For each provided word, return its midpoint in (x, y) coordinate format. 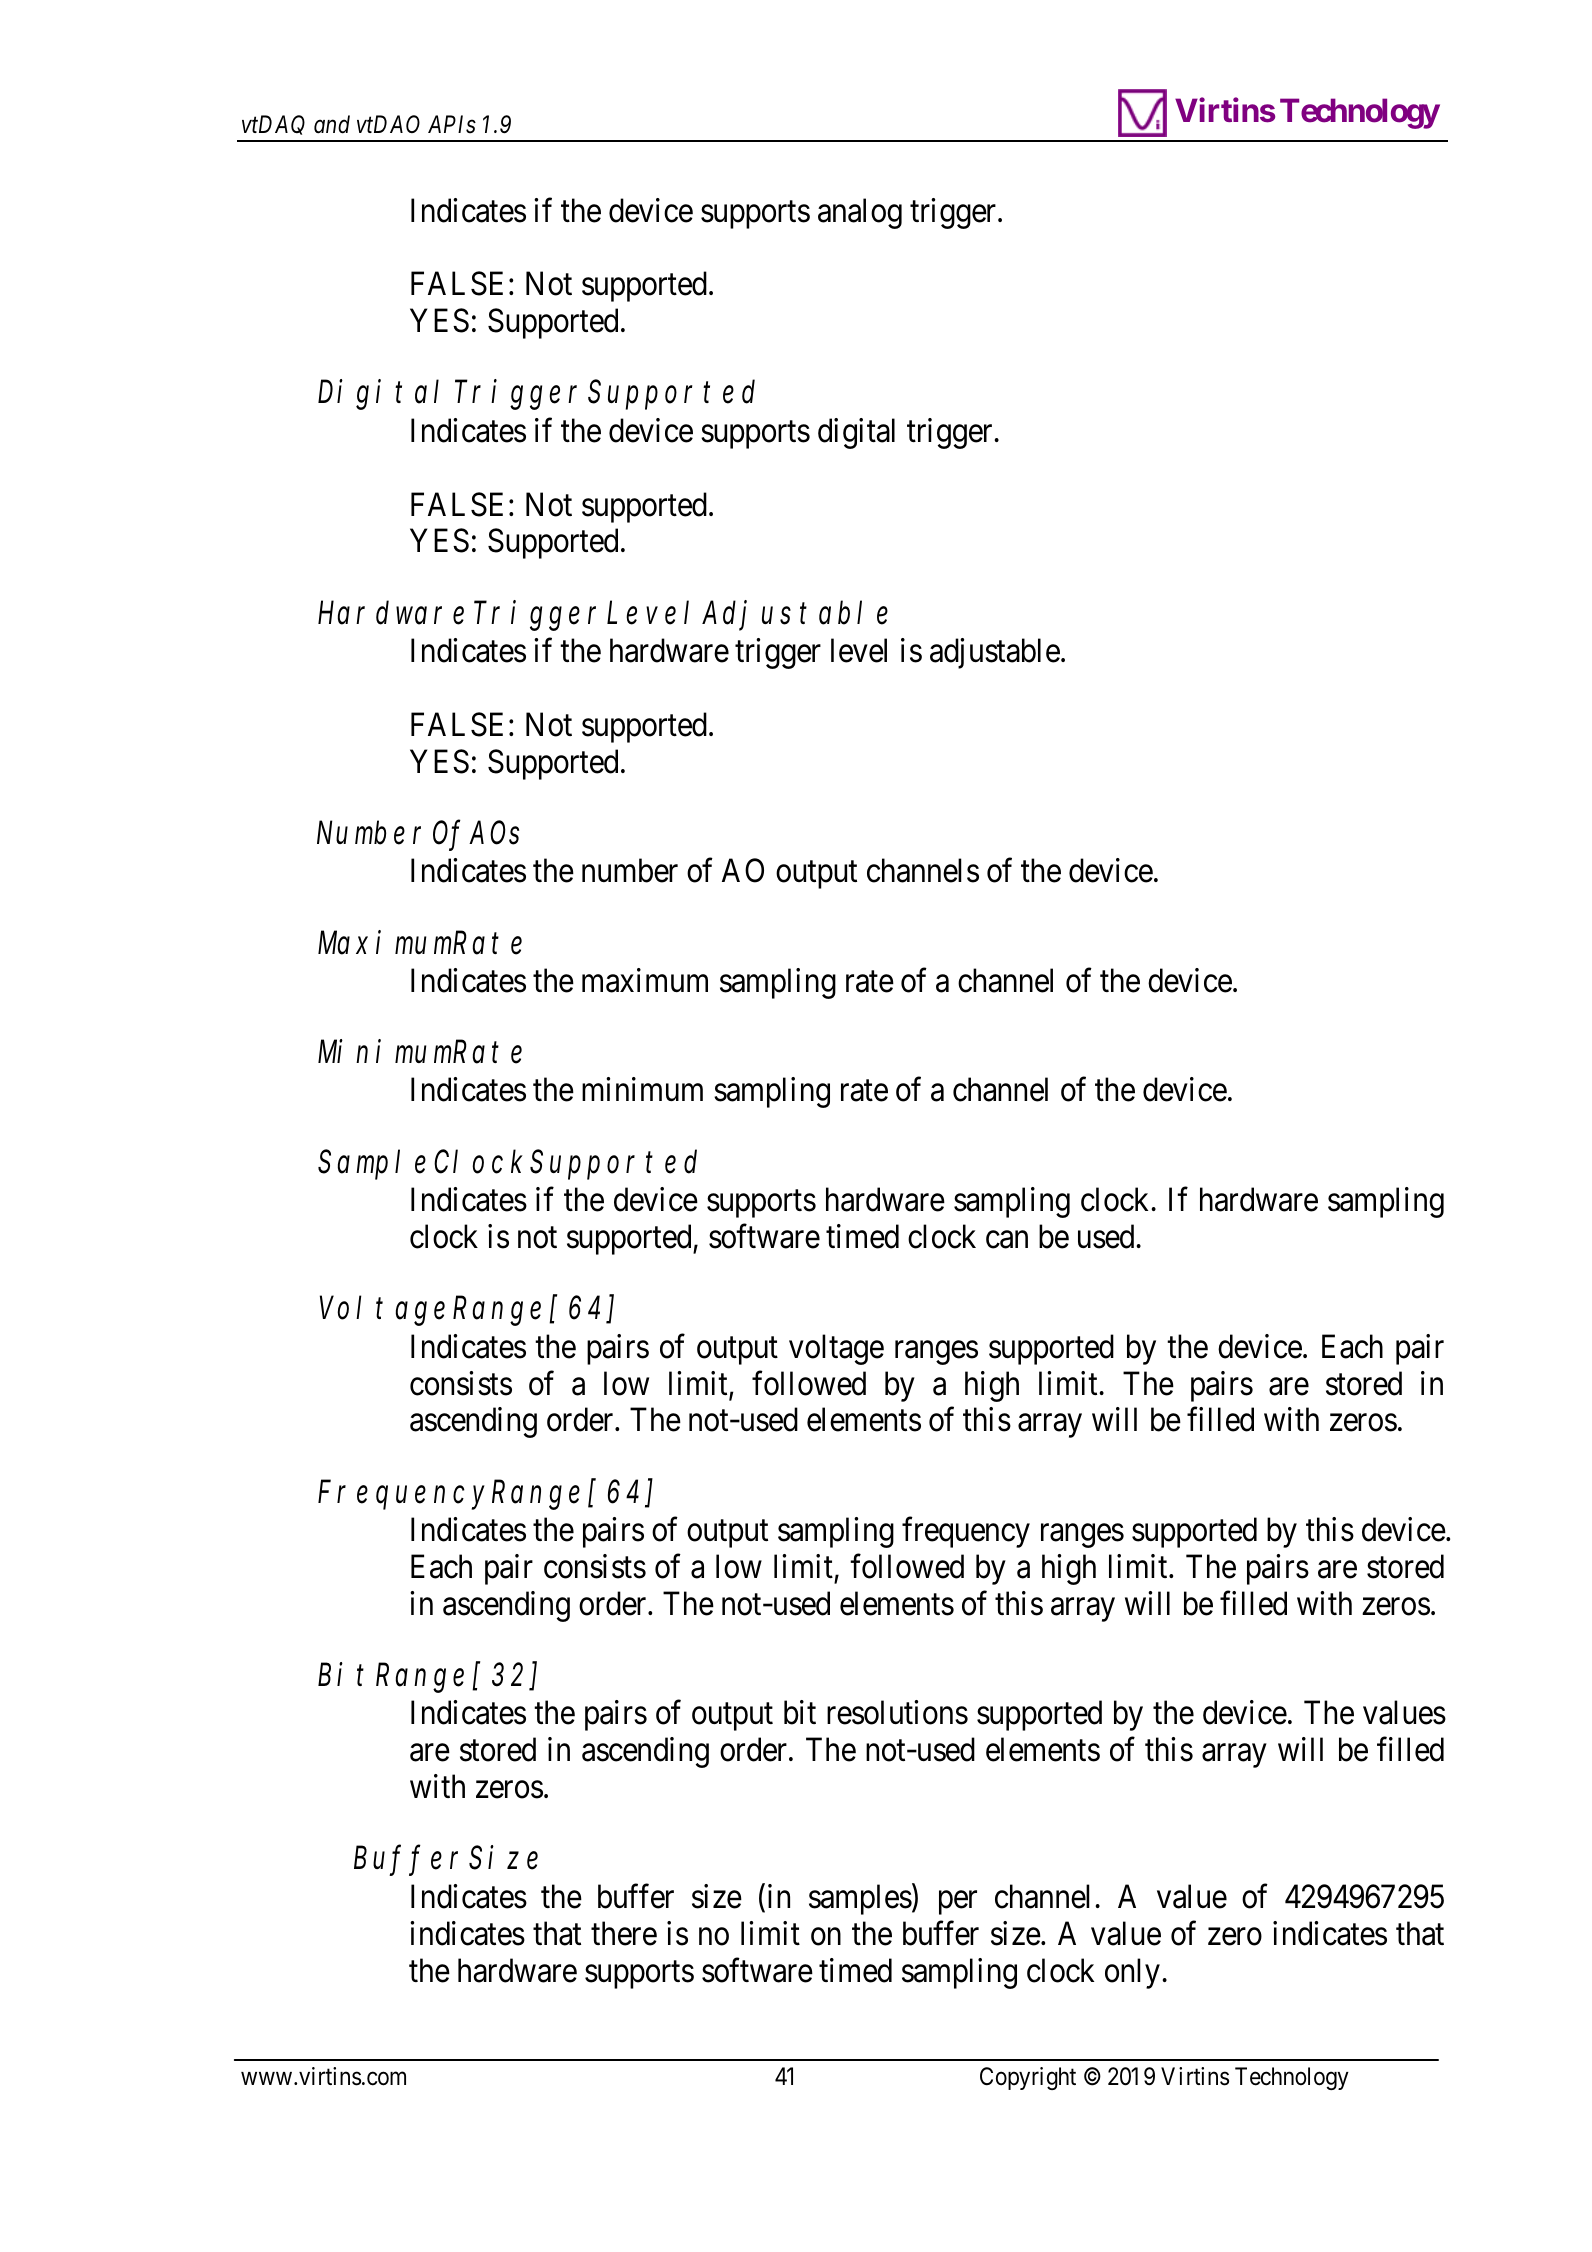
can (1007, 1240)
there (624, 1933)
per (958, 1903)
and (332, 124)
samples (860, 1899)
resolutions (897, 1712)
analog (860, 213)
